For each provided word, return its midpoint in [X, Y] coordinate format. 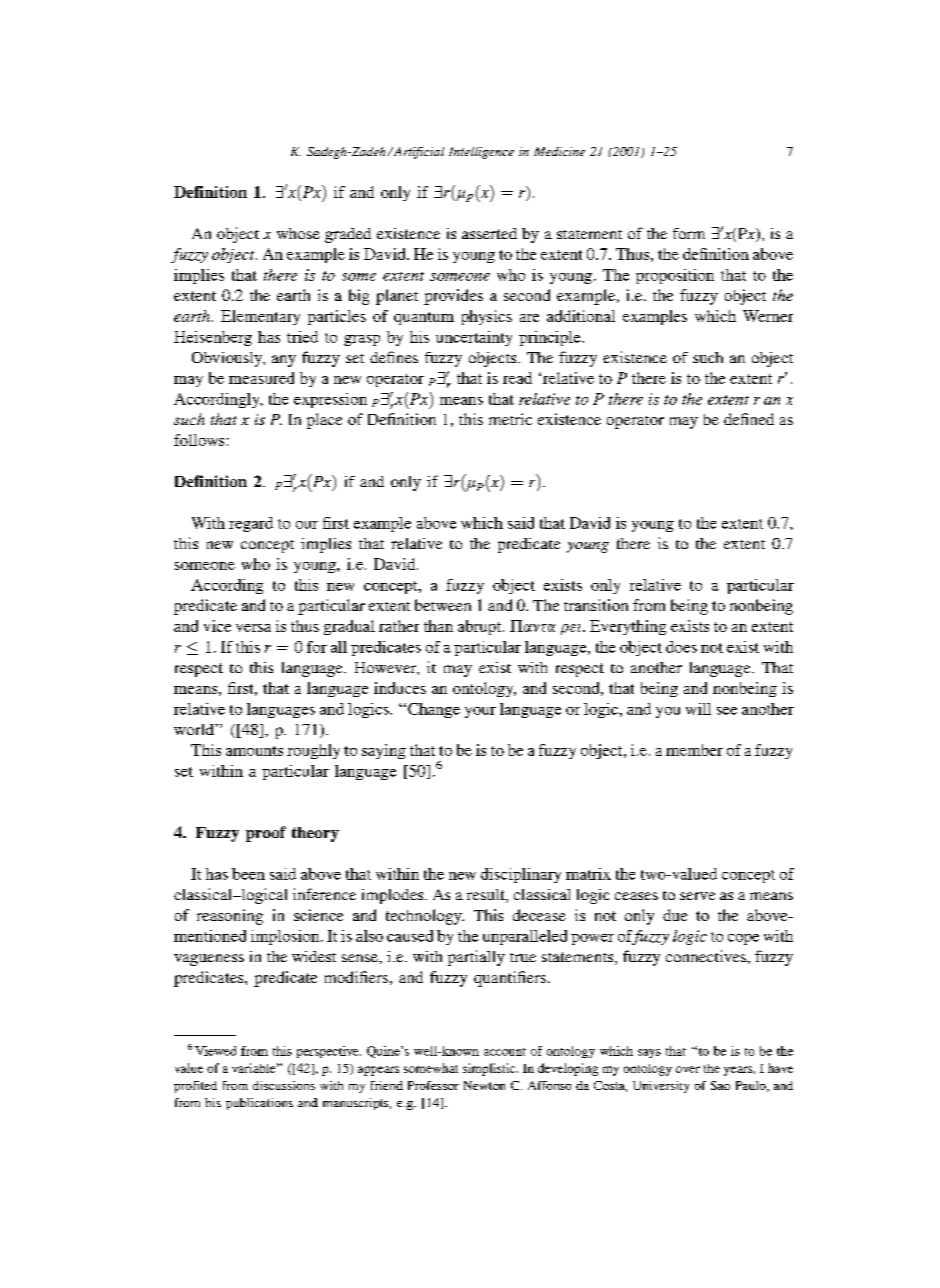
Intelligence [481, 153]
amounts [254, 751]
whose [298, 233]
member [694, 750]
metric [510, 419]
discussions [284, 1085]
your [480, 712]
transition [596, 605]
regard [251, 524]
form [689, 233]
